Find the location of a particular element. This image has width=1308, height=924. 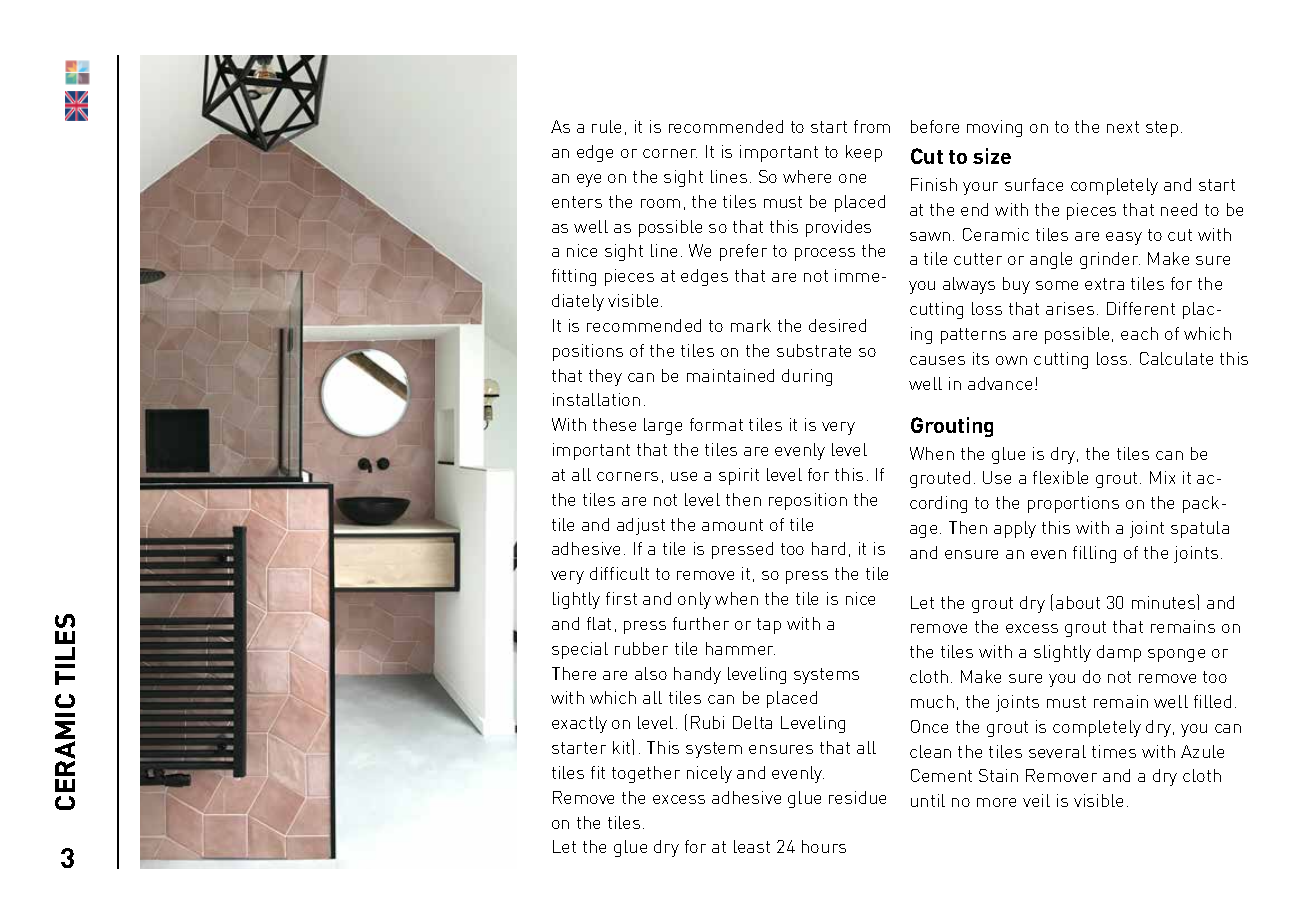

until is located at coordinates (928, 800).
